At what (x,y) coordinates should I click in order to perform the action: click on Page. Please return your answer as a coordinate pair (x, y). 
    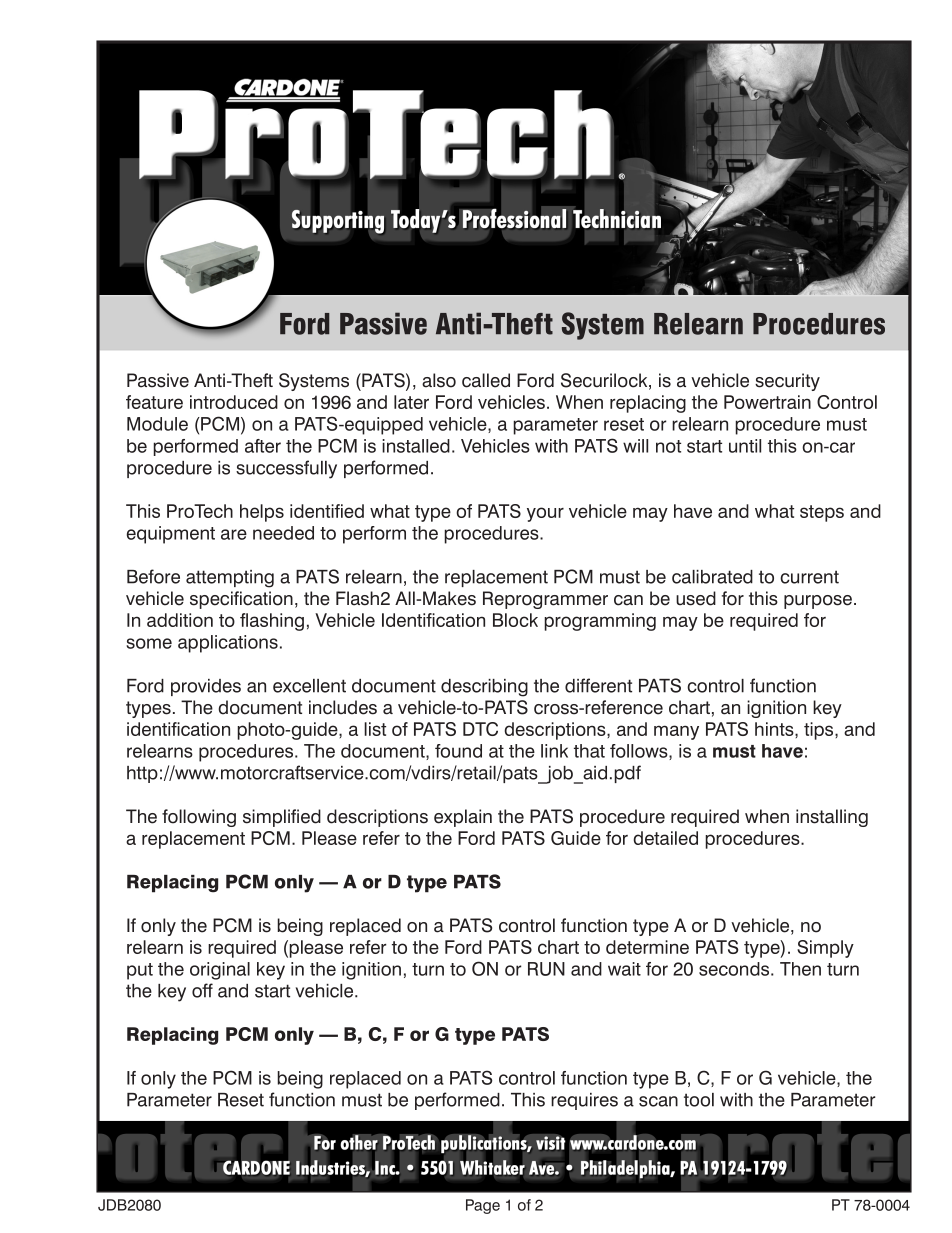
    Looking at the image, I should click on (483, 1206).
